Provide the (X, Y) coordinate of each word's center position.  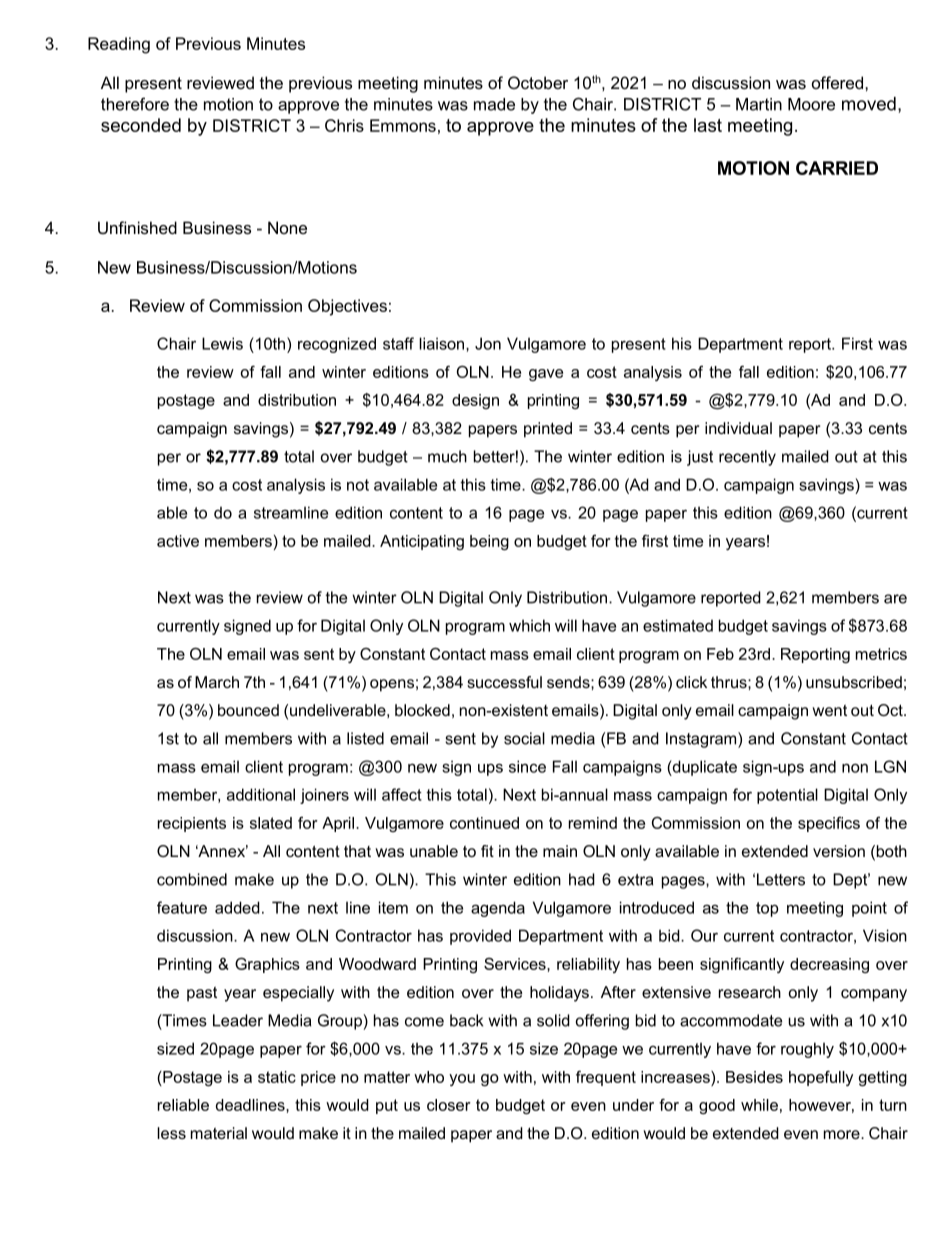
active (178, 541)
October (538, 82)
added (237, 907)
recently (747, 458)
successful (504, 682)
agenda (498, 909)
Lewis (222, 343)
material (219, 1133)
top (767, 909)
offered (837, 82)
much (447, 456)
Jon (488, 343)
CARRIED (837, 168)
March (217, 682)
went (829, 710)
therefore (135, 104)
